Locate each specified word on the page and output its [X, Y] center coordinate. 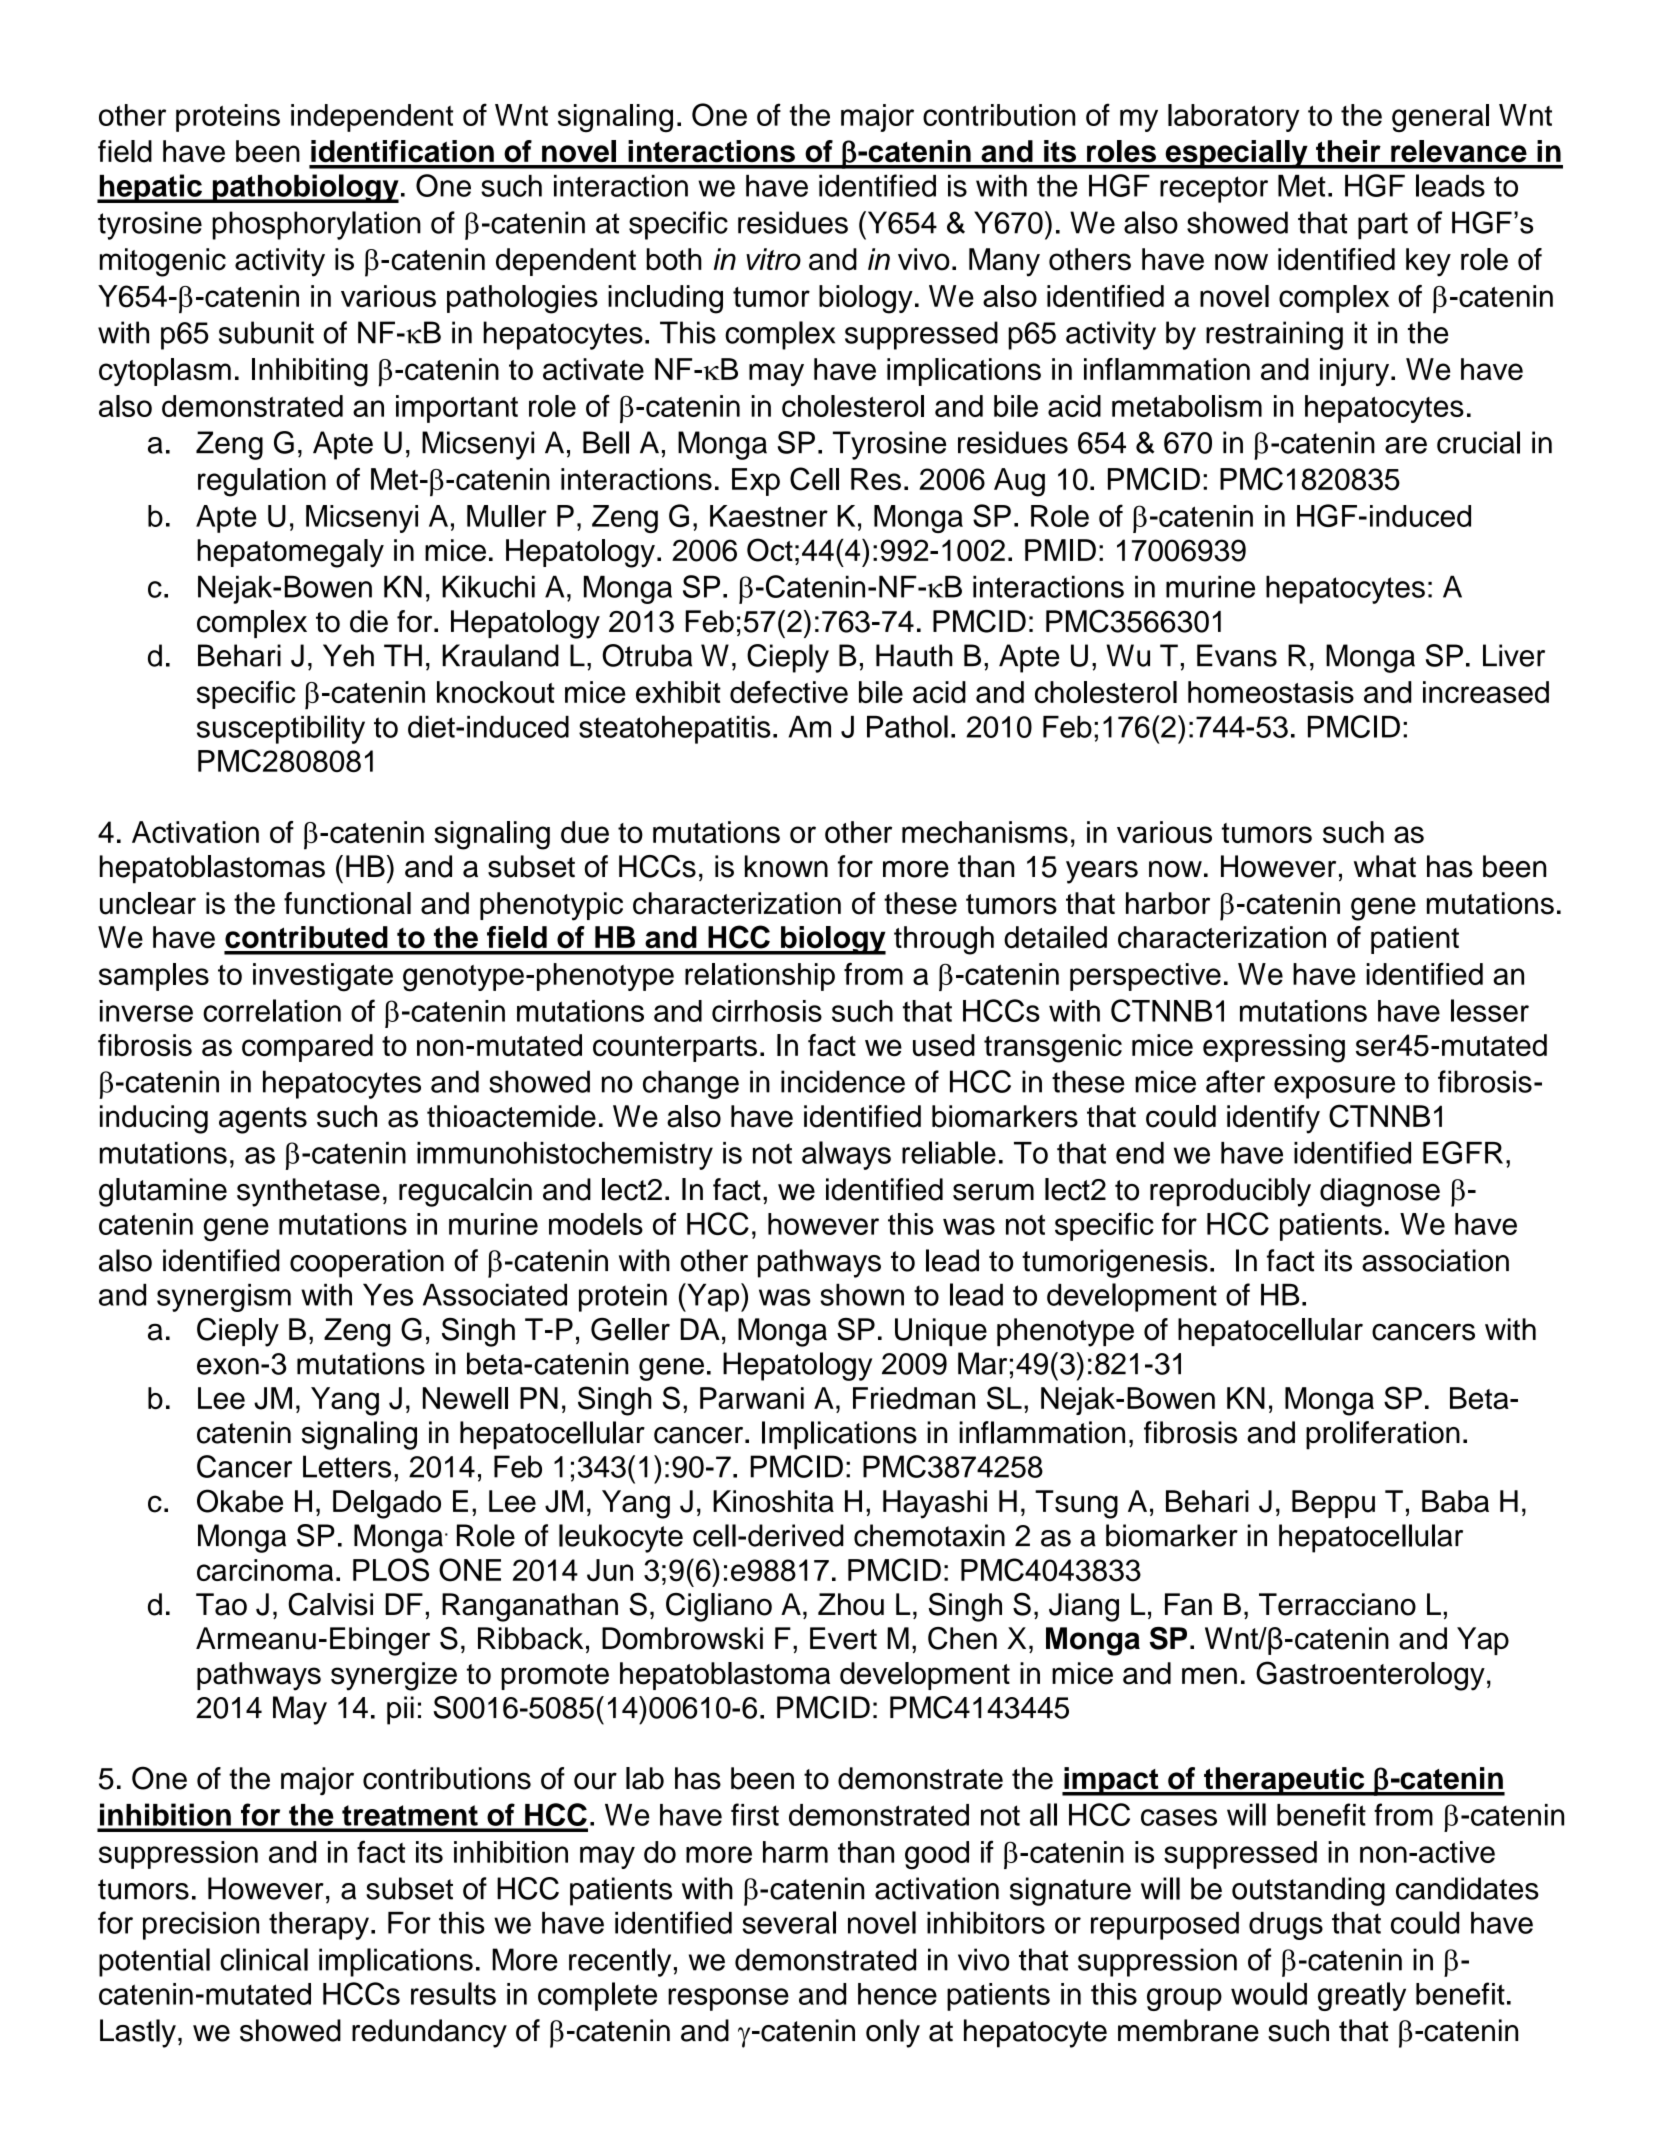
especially [1236, 154]
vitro [773, 259]
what [1385, 866]
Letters [347, 1466]
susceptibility [281, 729]
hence [897, 1994]
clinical [264, 1959]
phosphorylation [316, 225]
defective [789, 692]
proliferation [1383, 1435]
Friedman [914, 1398]
